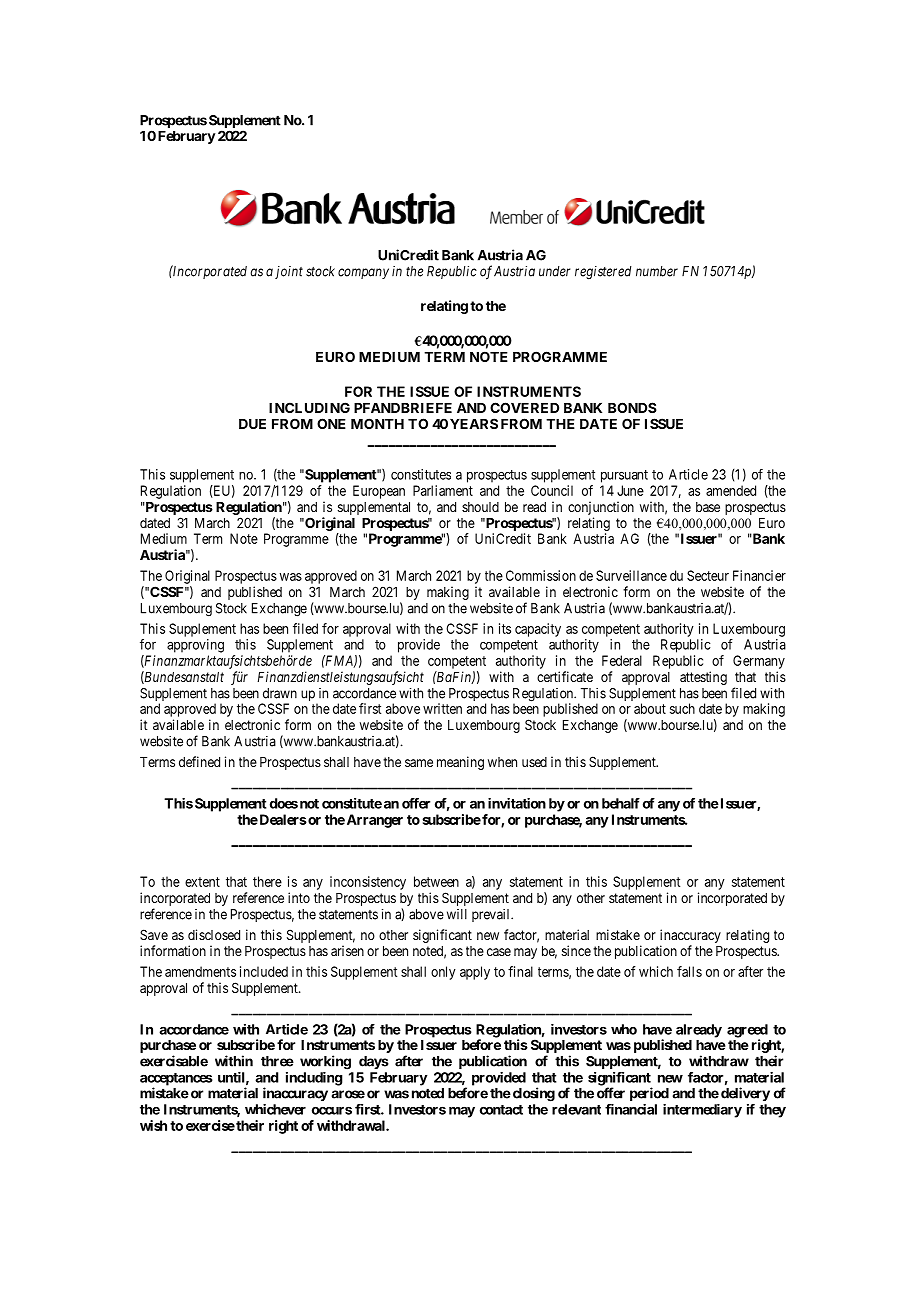  Describe the element at coordinates (682, 708) in the screenshot. I see `such` at that location.
